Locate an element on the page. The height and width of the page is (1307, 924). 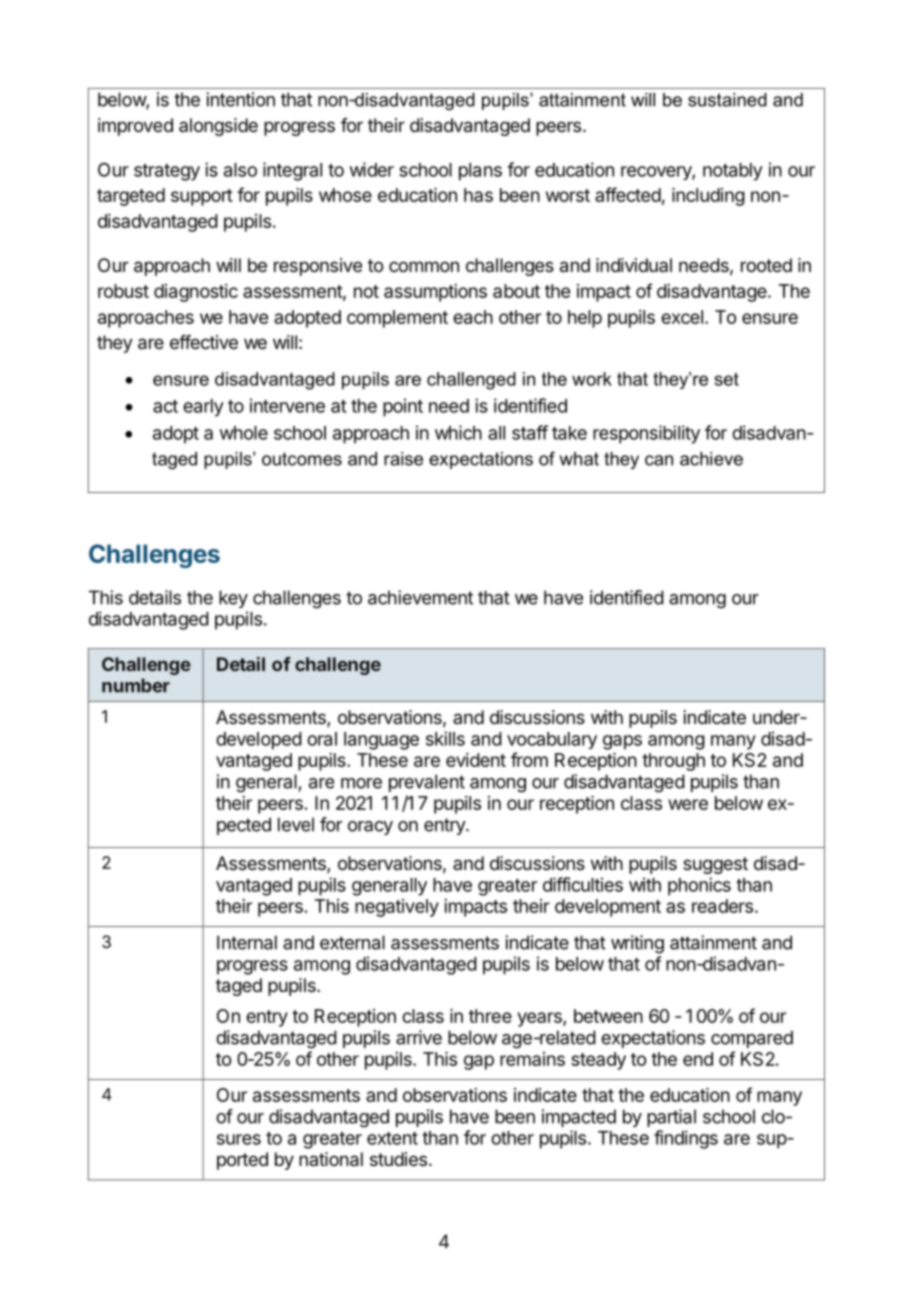
set is located at coordinates (727, 379).
